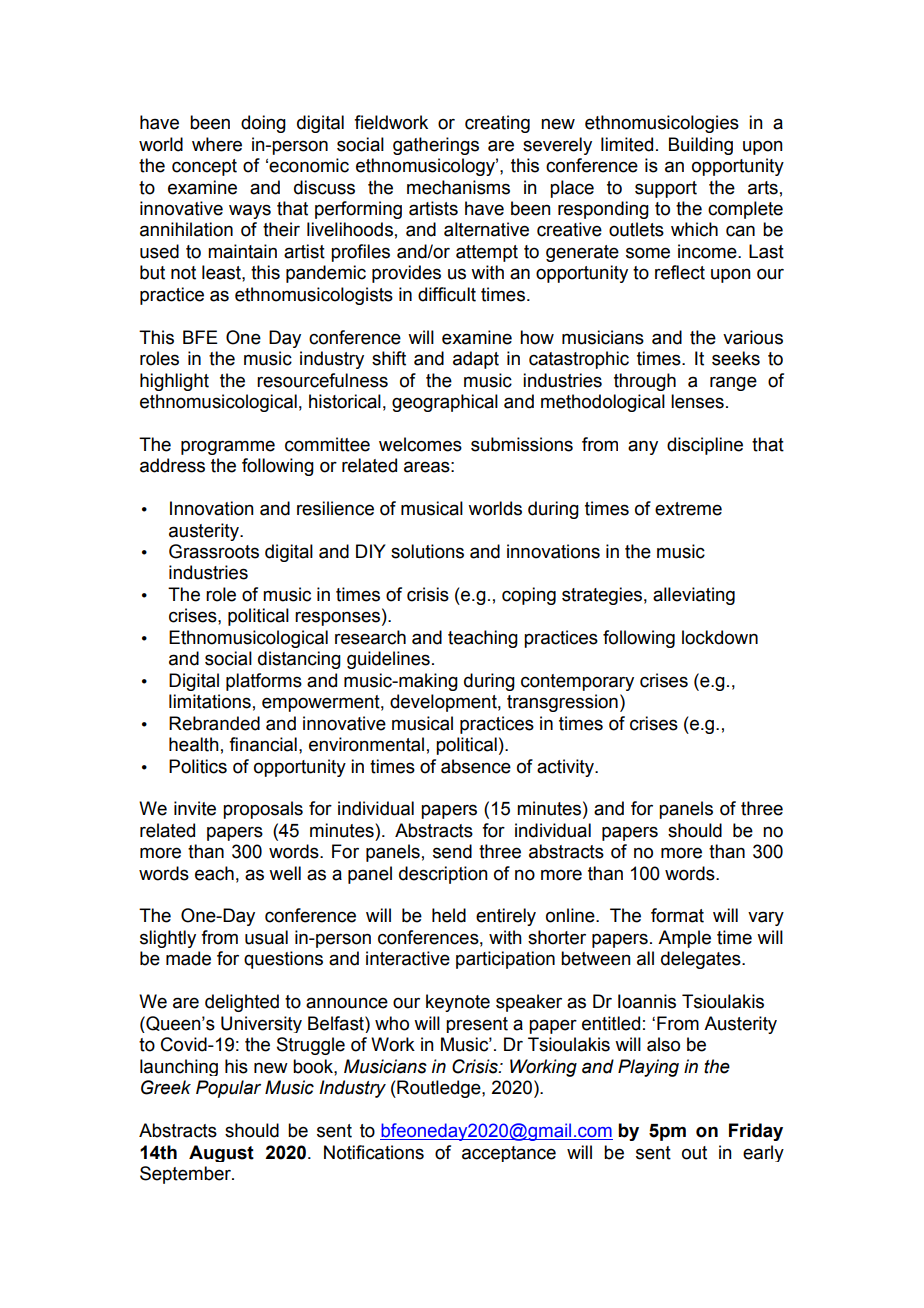 The image size is (924, 1308). What do you see at coordinates (720, 637) in the page?
I see `lockdown` at bounding box center [720, 637].
